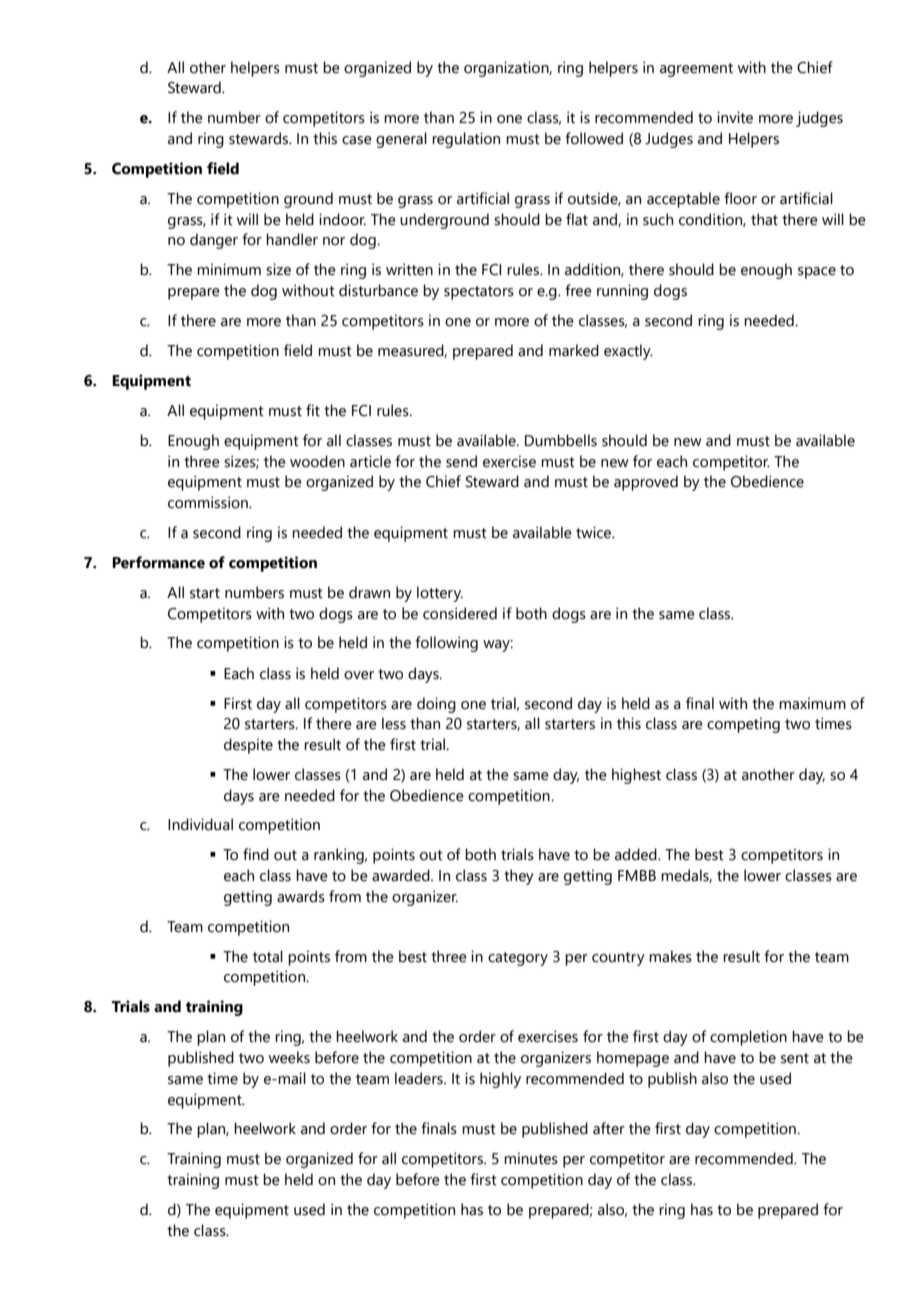  I want to click on weeks, so click(289, 1057).
